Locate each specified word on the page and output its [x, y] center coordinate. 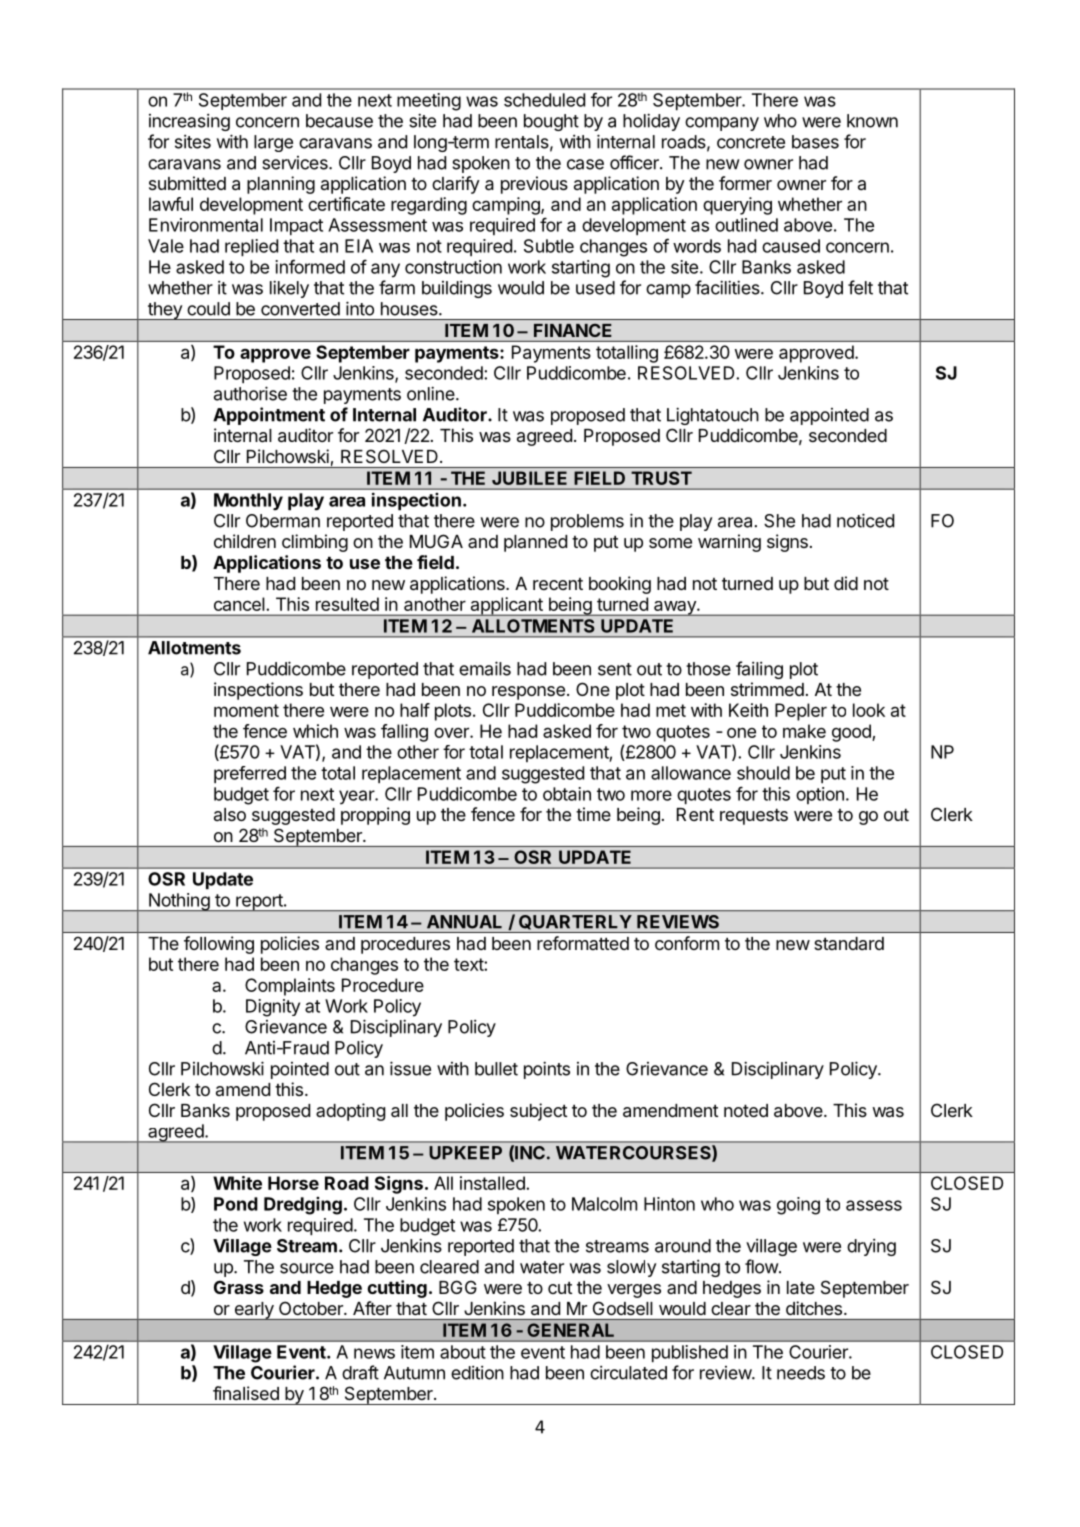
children [245, 541]
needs [801, 1373]
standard [849, 943]
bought [551, 122]
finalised [246, 1393]
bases [815, 142]
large [273, 143]
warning [729, 543]
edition [477, 1372]
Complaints [290, 987]
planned [535, 543]
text [469, 964]
